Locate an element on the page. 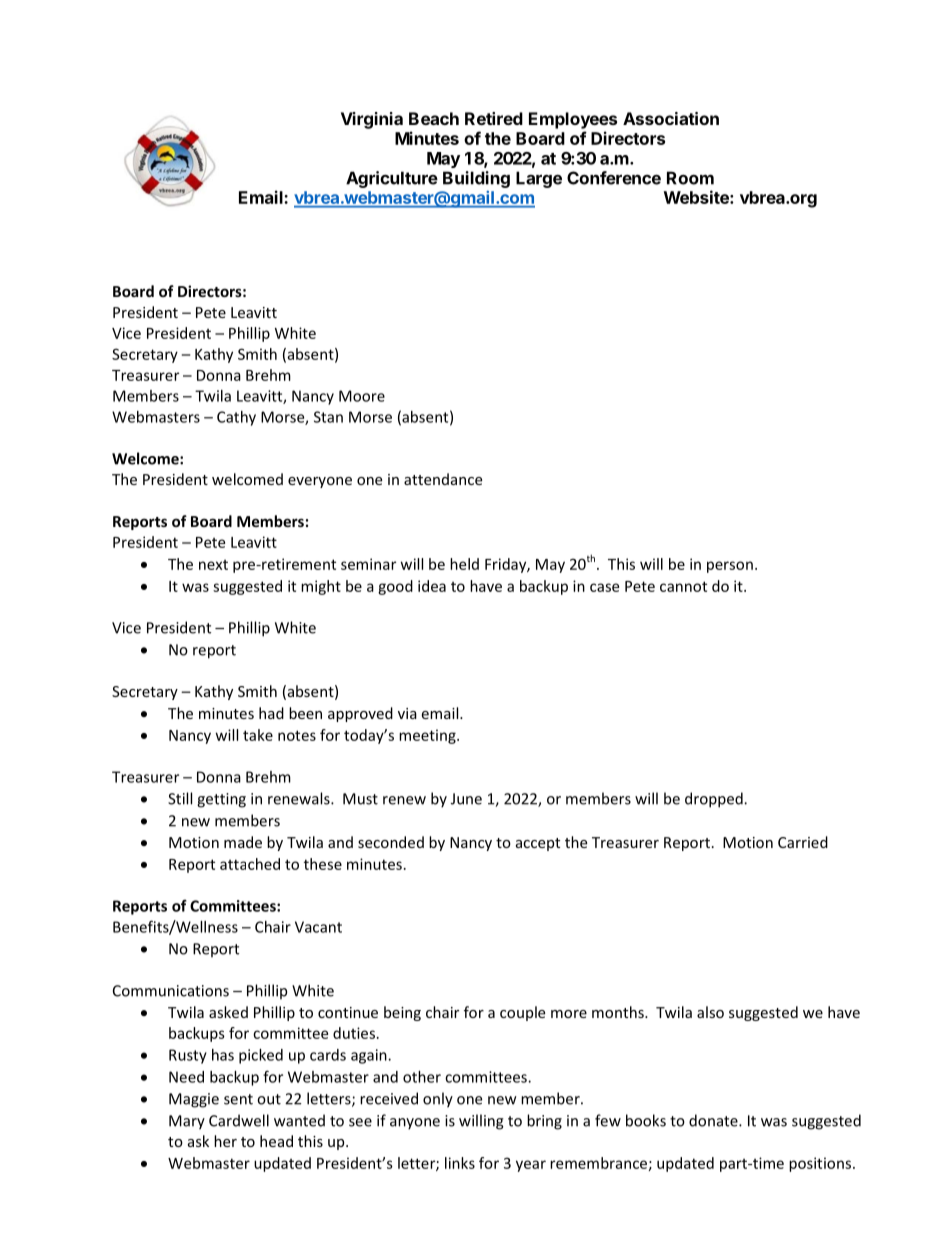  Carried is located at coordinates (803, 842).
